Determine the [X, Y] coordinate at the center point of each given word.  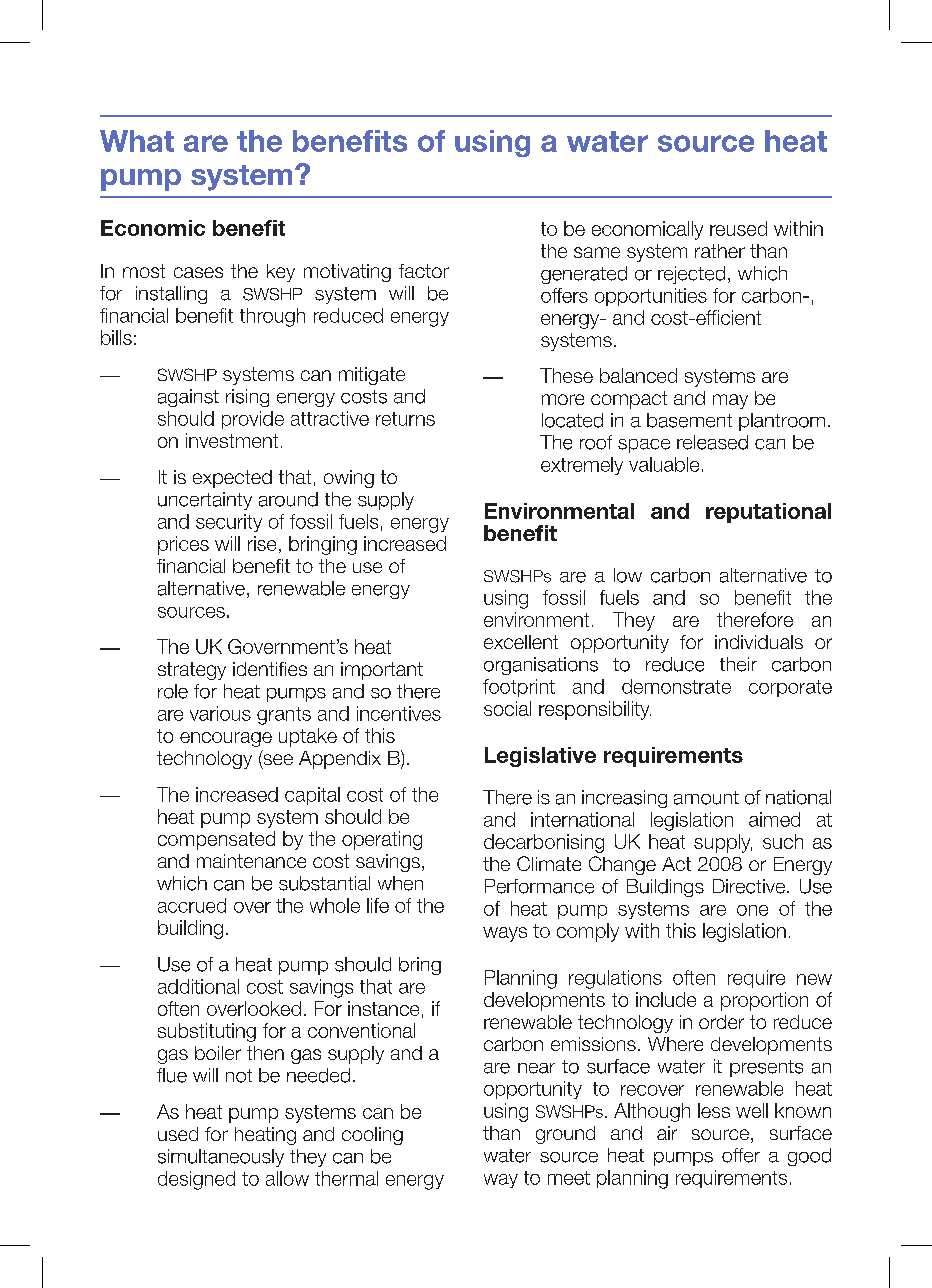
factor [424, 271]
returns [405, 419]
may [730, 401]
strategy [192, 671]
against [188, 398]
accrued [192, 905]
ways [505, 934]
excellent [521, 642]
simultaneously [221, 1158]
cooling [372, 1136]
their [738, 664]
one [752, 910]
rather [720, 251]
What [137, 141]
